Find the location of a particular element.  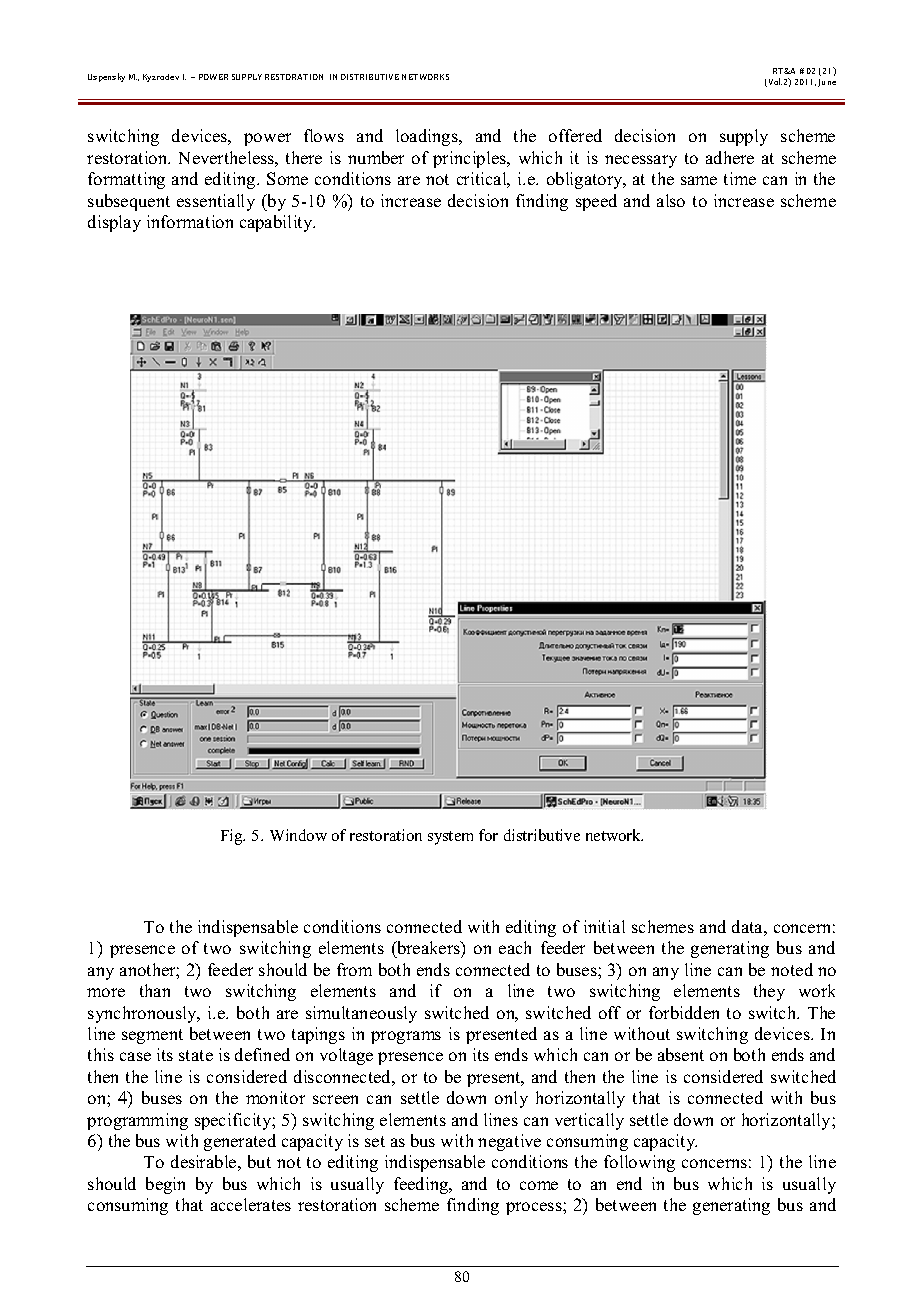

system is located at coordinates (450, 838).
